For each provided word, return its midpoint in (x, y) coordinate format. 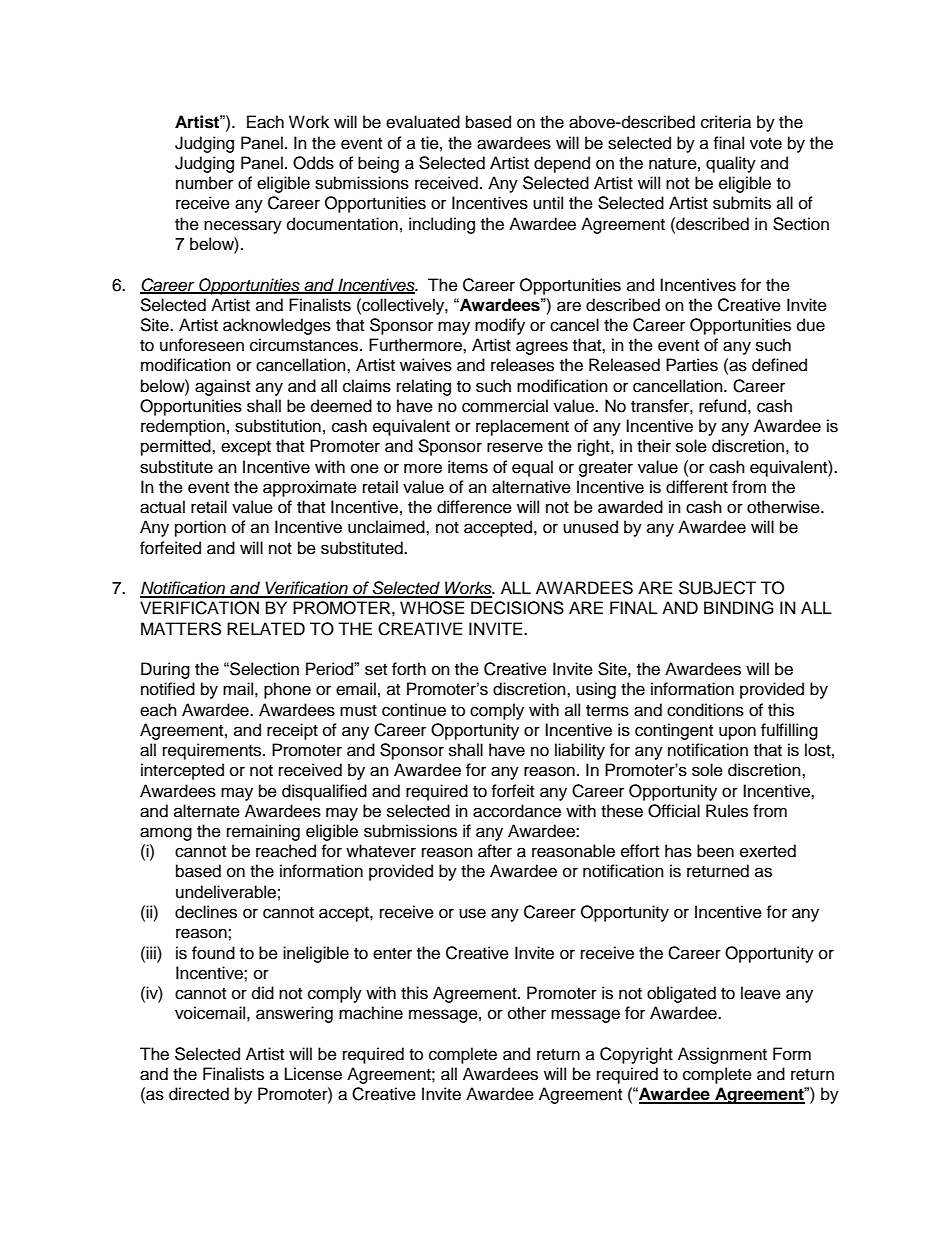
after (495, 851)
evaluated (423, 122)
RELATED (266, 628)
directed (199, 1094)
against (222, 387)
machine (371, 1013)
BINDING (739, 608)
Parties (692, 365)
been (715, 851)
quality (731, 164)
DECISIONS (517, 608)
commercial (505, 406)
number (204, 183)
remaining (263, 832)
